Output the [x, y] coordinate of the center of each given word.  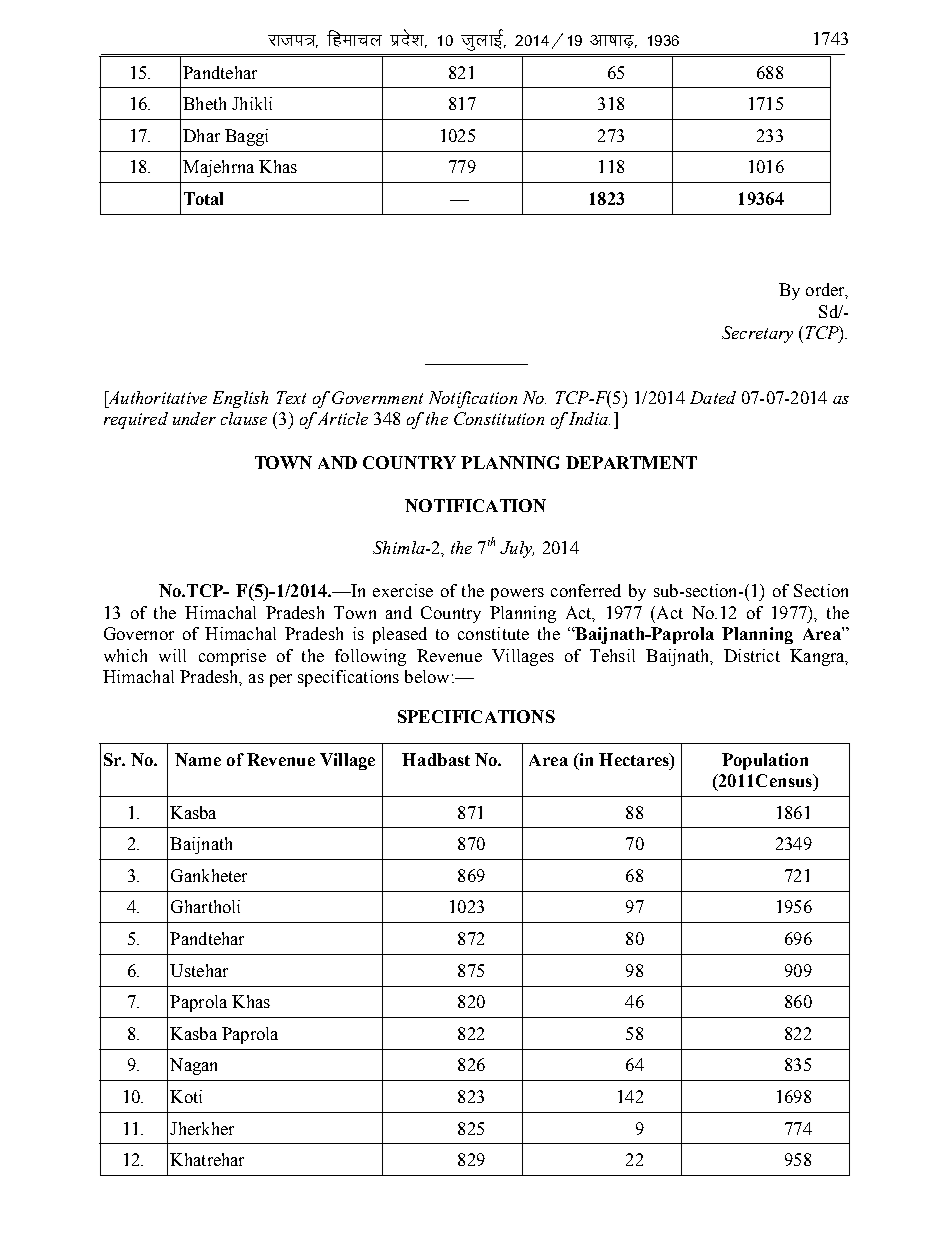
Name [198, 759]
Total [203, 198]
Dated [713, 397]
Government [377, 397]
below [427, 676]
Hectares [635, 759]
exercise [403, 590]
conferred [586, 590]
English [240, 399]
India [588, 418]
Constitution [499, 418]
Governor [139, 633]
